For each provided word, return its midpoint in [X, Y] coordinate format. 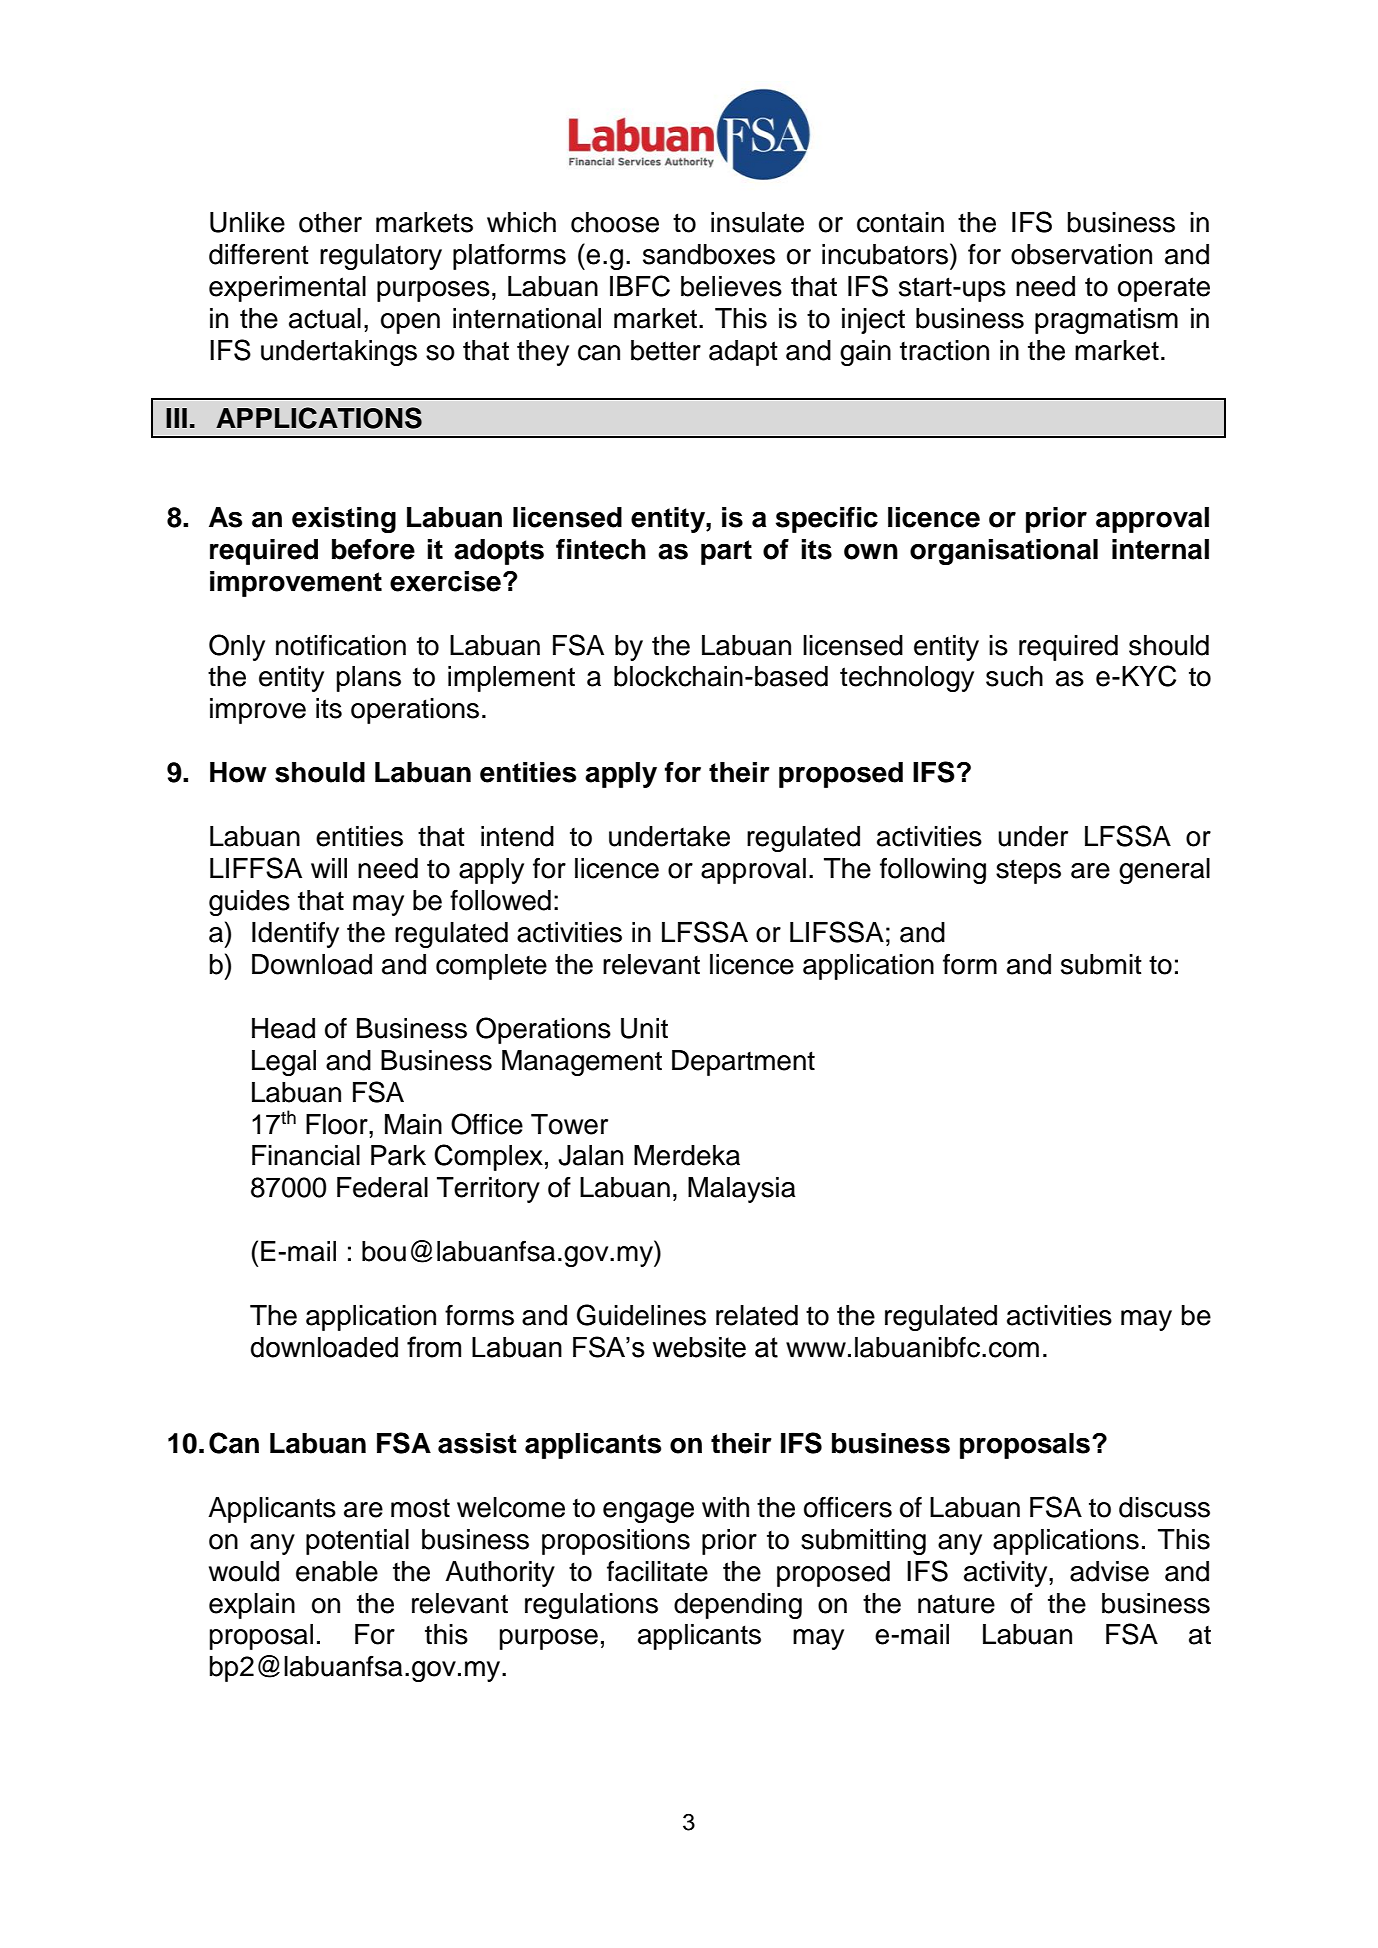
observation [1081, 254]
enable [337, 1571]
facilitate [657, 1571]
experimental [287, 289]
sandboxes [709, 254]
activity [1007, 1574]
